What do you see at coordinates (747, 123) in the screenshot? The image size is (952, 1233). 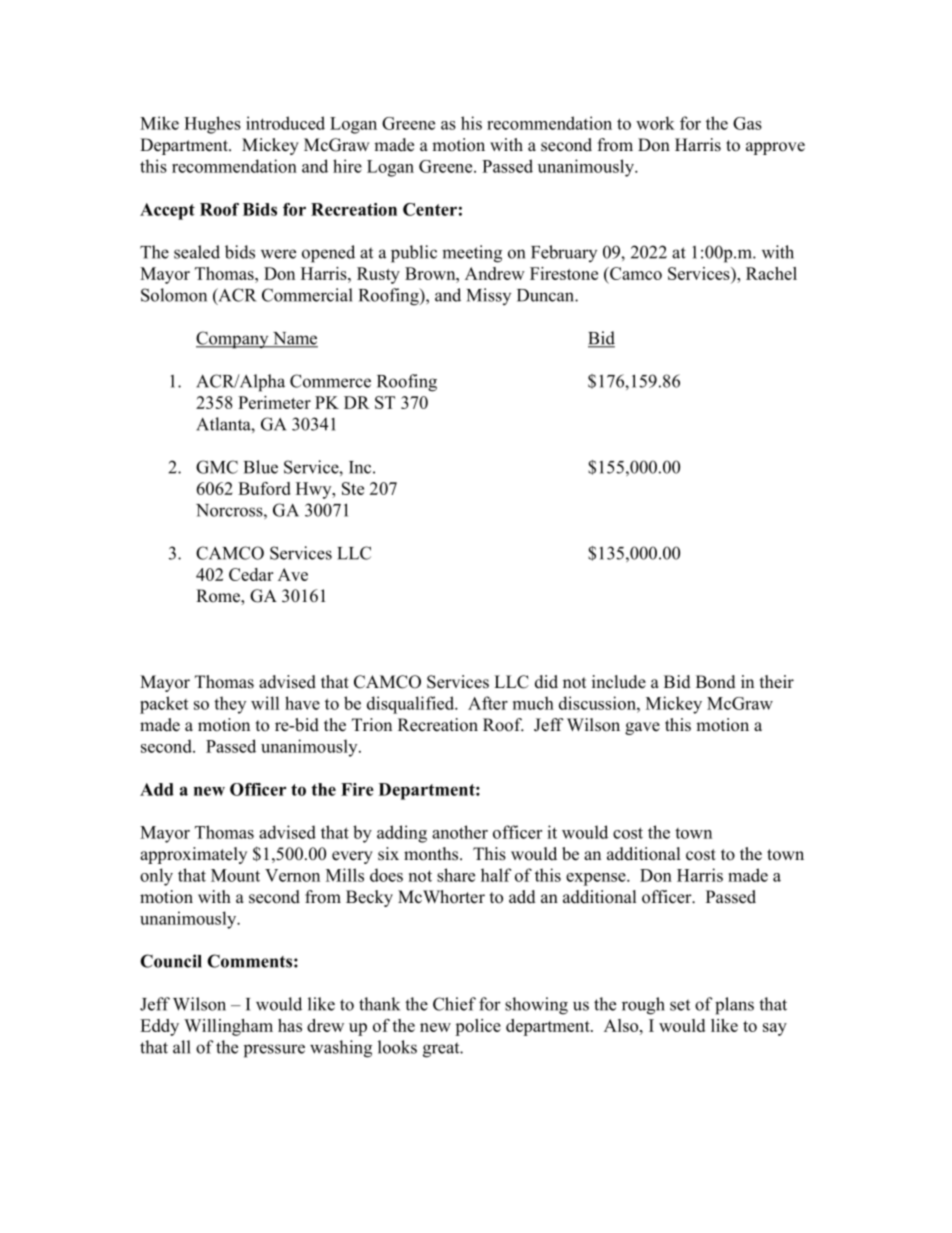 I see `Gas` at bounding box center [747, 123].
